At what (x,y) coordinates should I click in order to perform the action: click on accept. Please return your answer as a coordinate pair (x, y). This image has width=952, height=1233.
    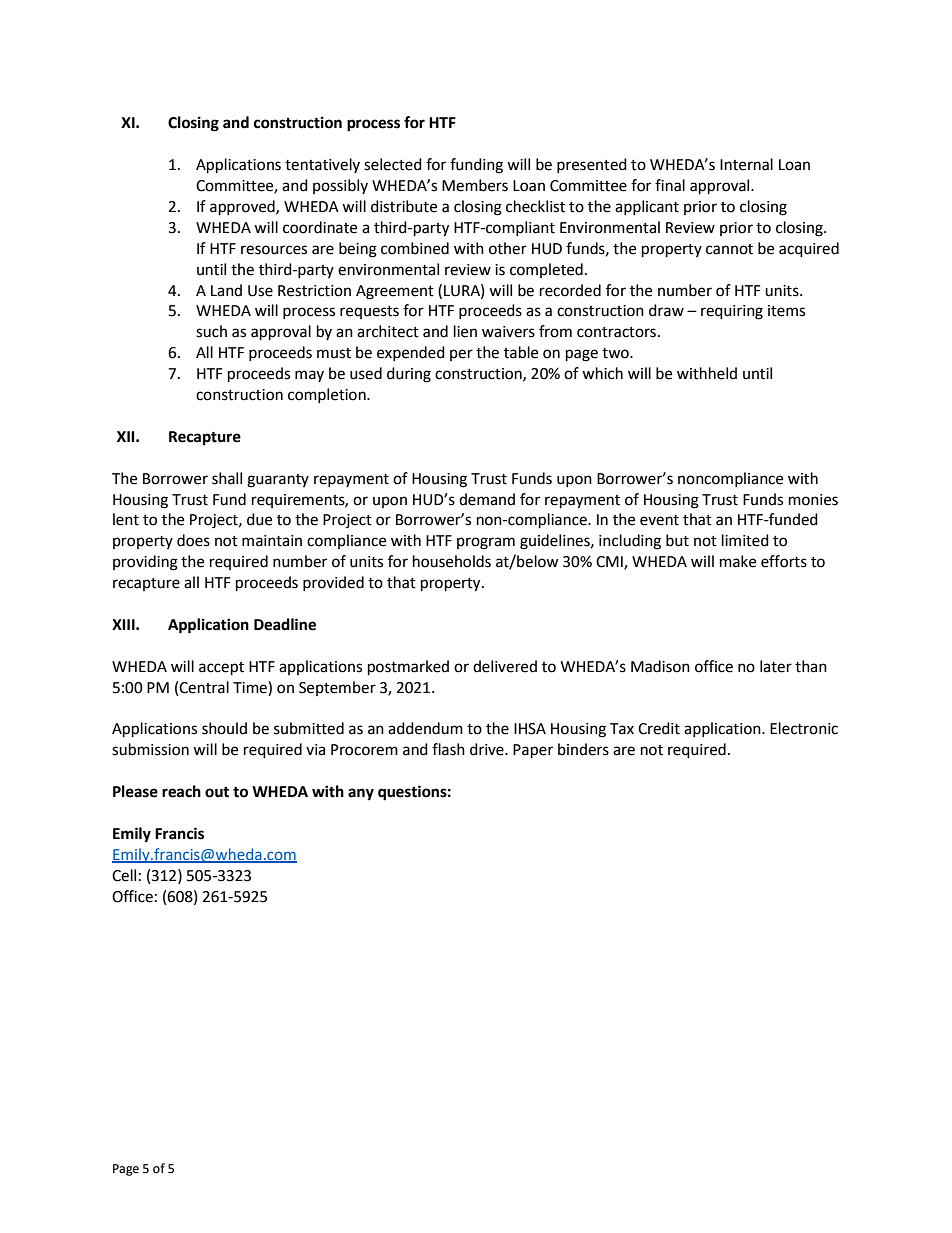
    Looking at the image, I should click on (221, 669).
